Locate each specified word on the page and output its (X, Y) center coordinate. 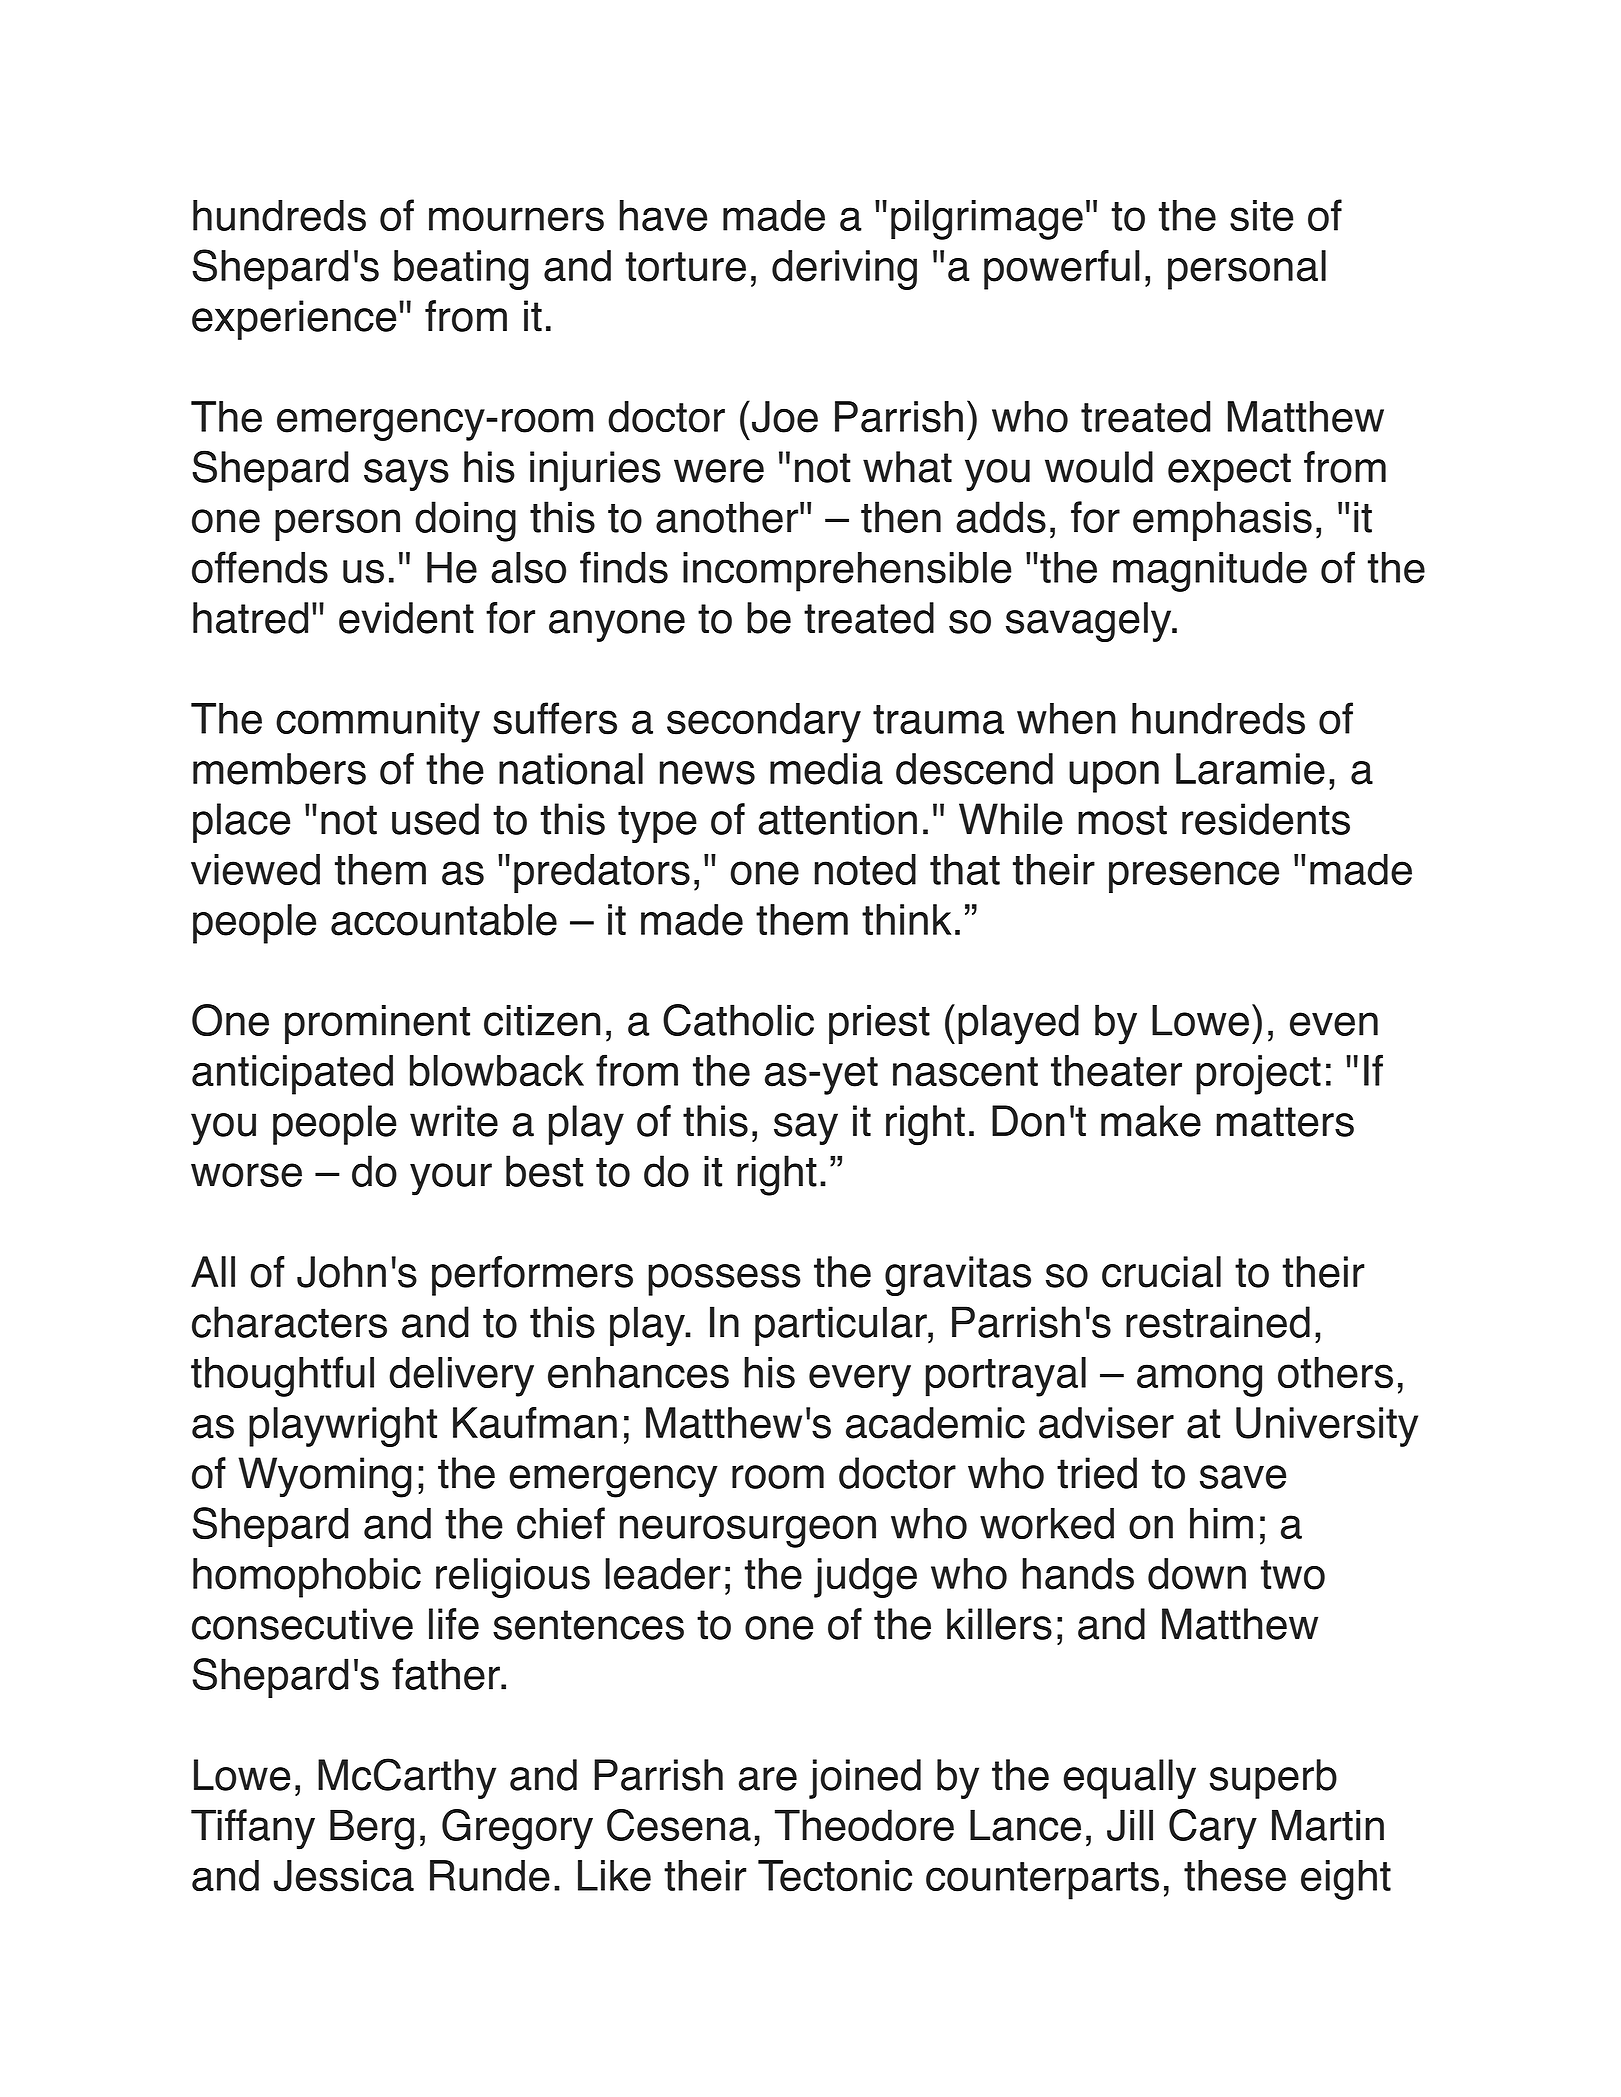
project (1258, 1075)
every (860, 1380)
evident (406, 618)
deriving (844, 270)
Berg (372, 1829)
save (1243, 1477)
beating (461, 270)
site (1262, 215)
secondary (764, 723)
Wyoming (324, 1477)
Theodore (864, 1825)
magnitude (1210, 572)
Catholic (738, 1020)
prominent (377, 1024)
